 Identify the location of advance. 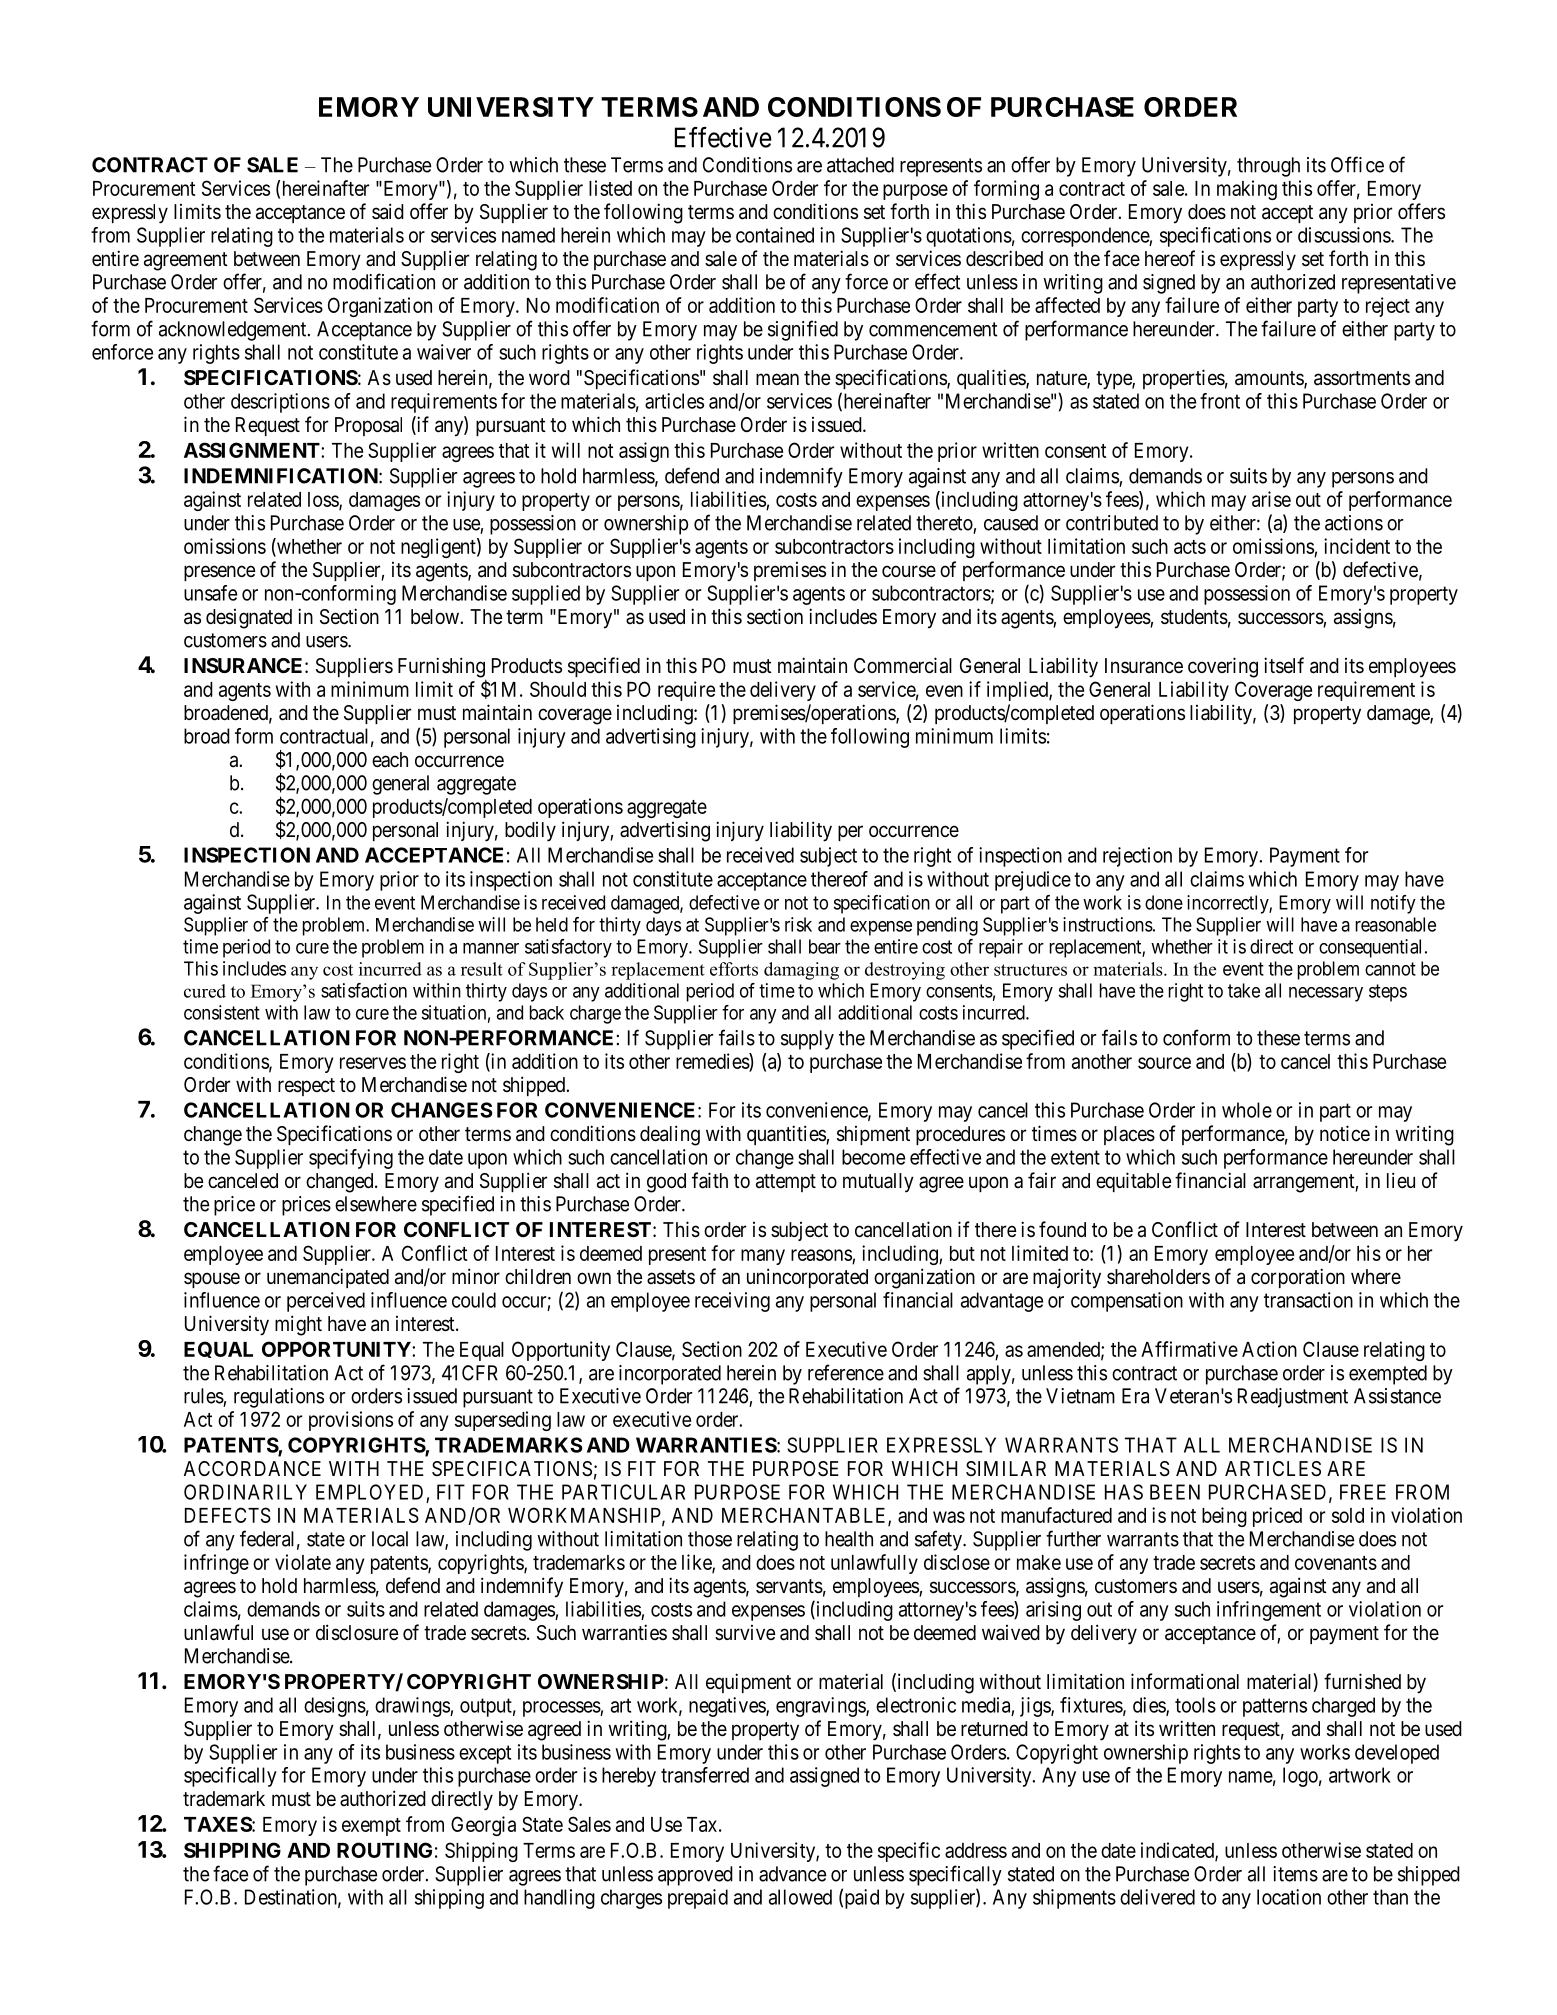
(792, 1874).
